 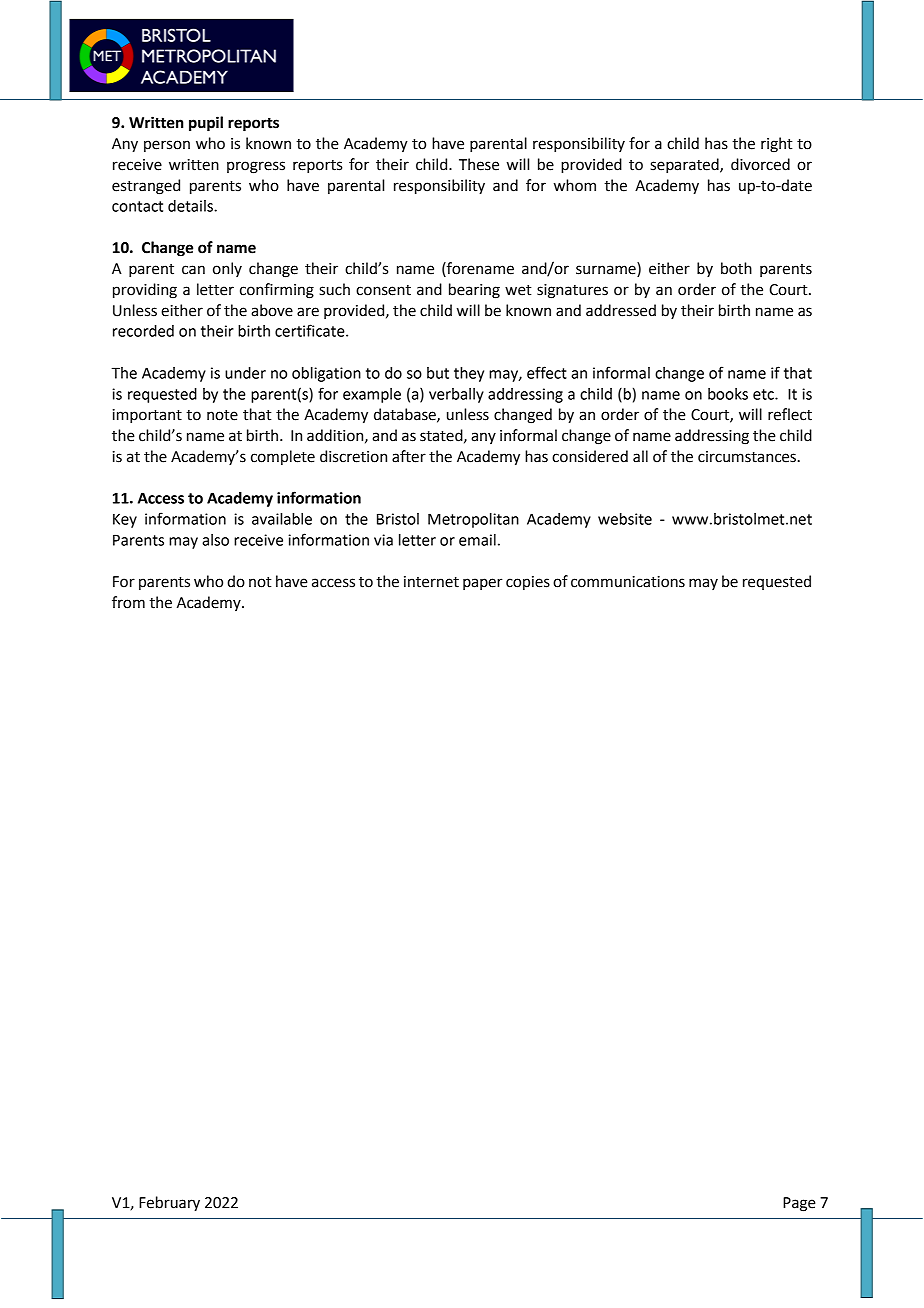 I want to click on pupil, so click(x=206, y=124).
